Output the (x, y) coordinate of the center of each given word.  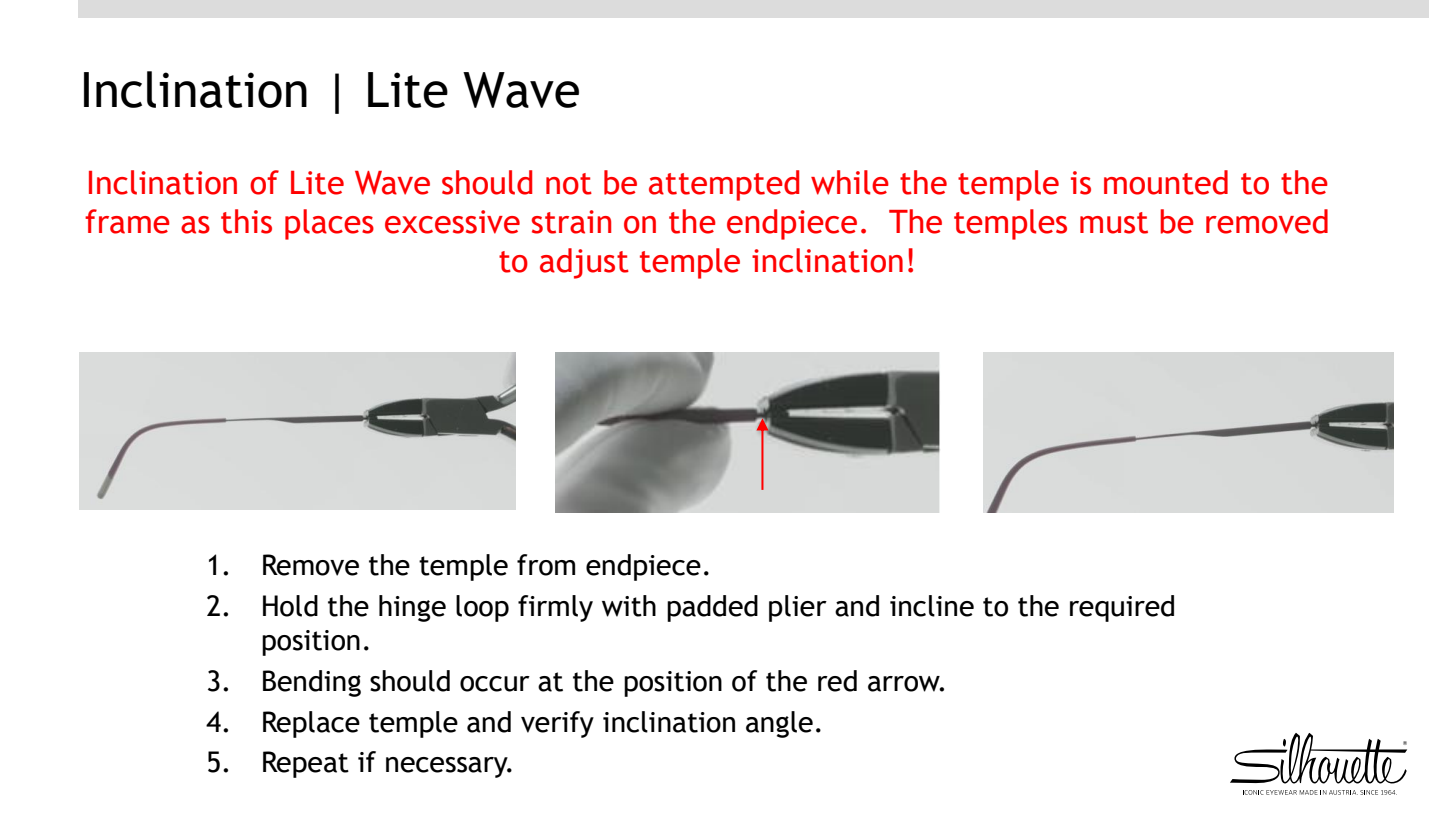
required (1122, 608)
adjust (584, 263)
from (546, 565)
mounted (1166, 182)
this (246, 221)
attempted (724, 185)
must (1114, 223)
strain (571, 222)
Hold (290, 606)
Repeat (306, 764)
